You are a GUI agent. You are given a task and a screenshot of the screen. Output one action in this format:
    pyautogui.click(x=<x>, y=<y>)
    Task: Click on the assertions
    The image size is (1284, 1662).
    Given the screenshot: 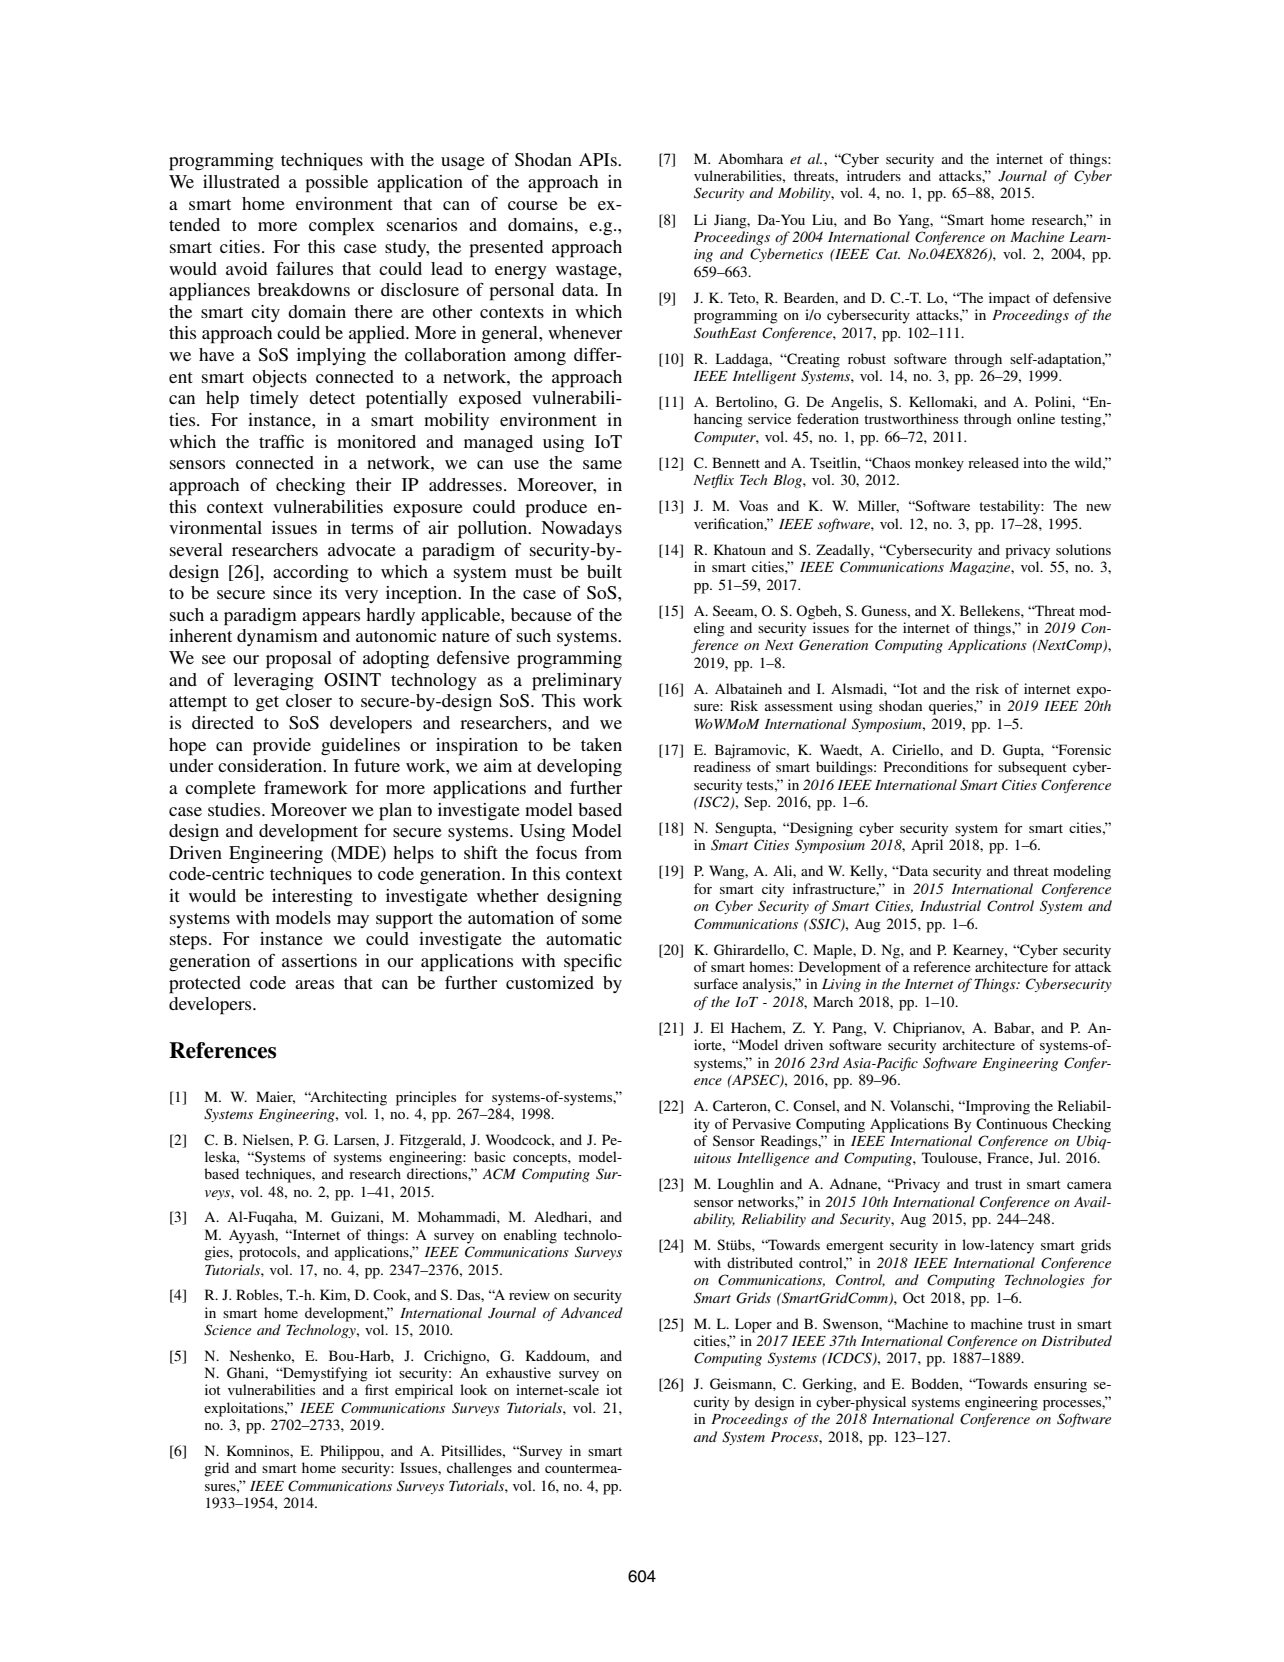 What is the action you would take?
    pyautogui.click(x=319, y=960)
